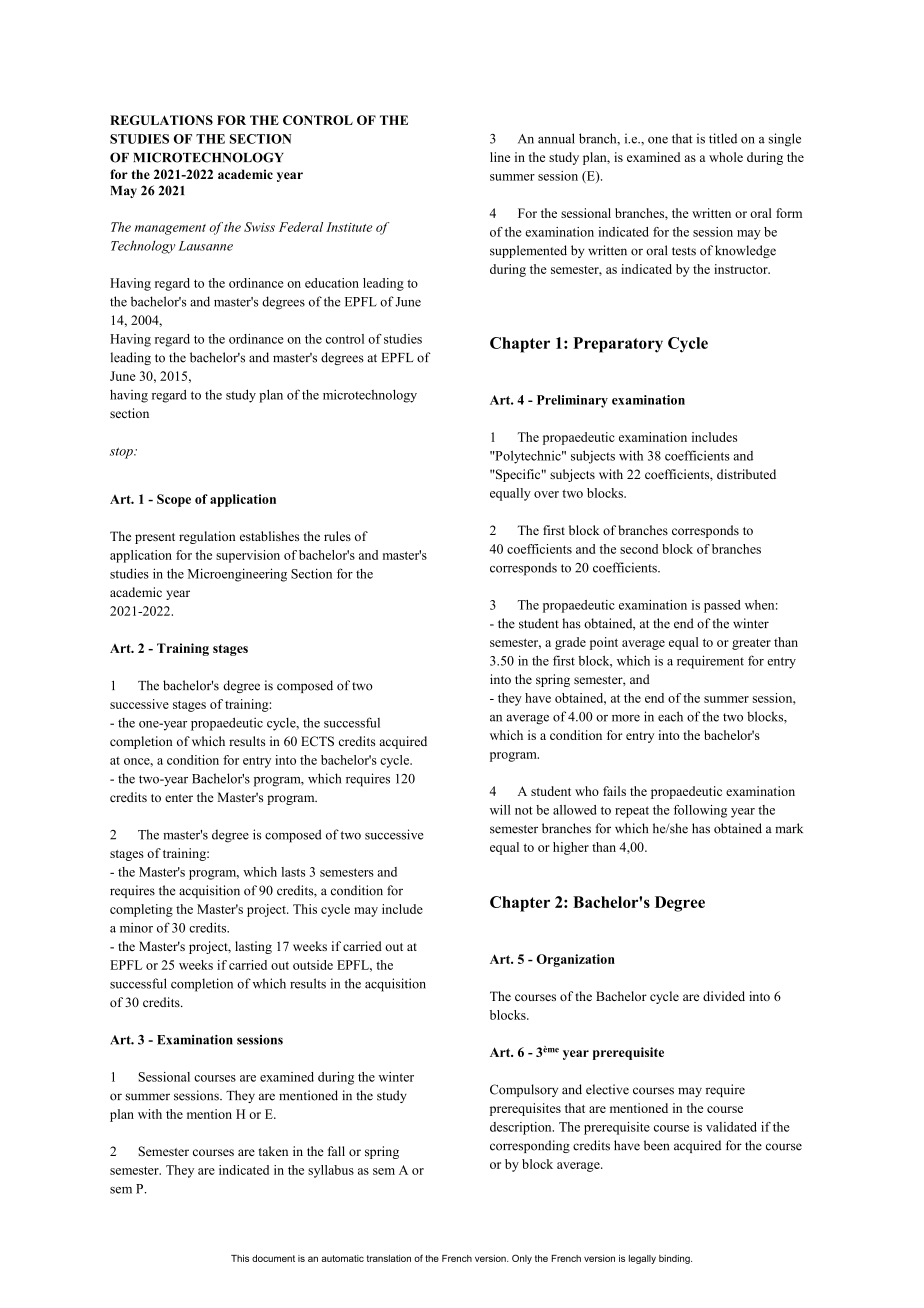 This document has width=924, height=1308. Describe the element at coordinates (700, 811) in the document. I see `following` at that location.
